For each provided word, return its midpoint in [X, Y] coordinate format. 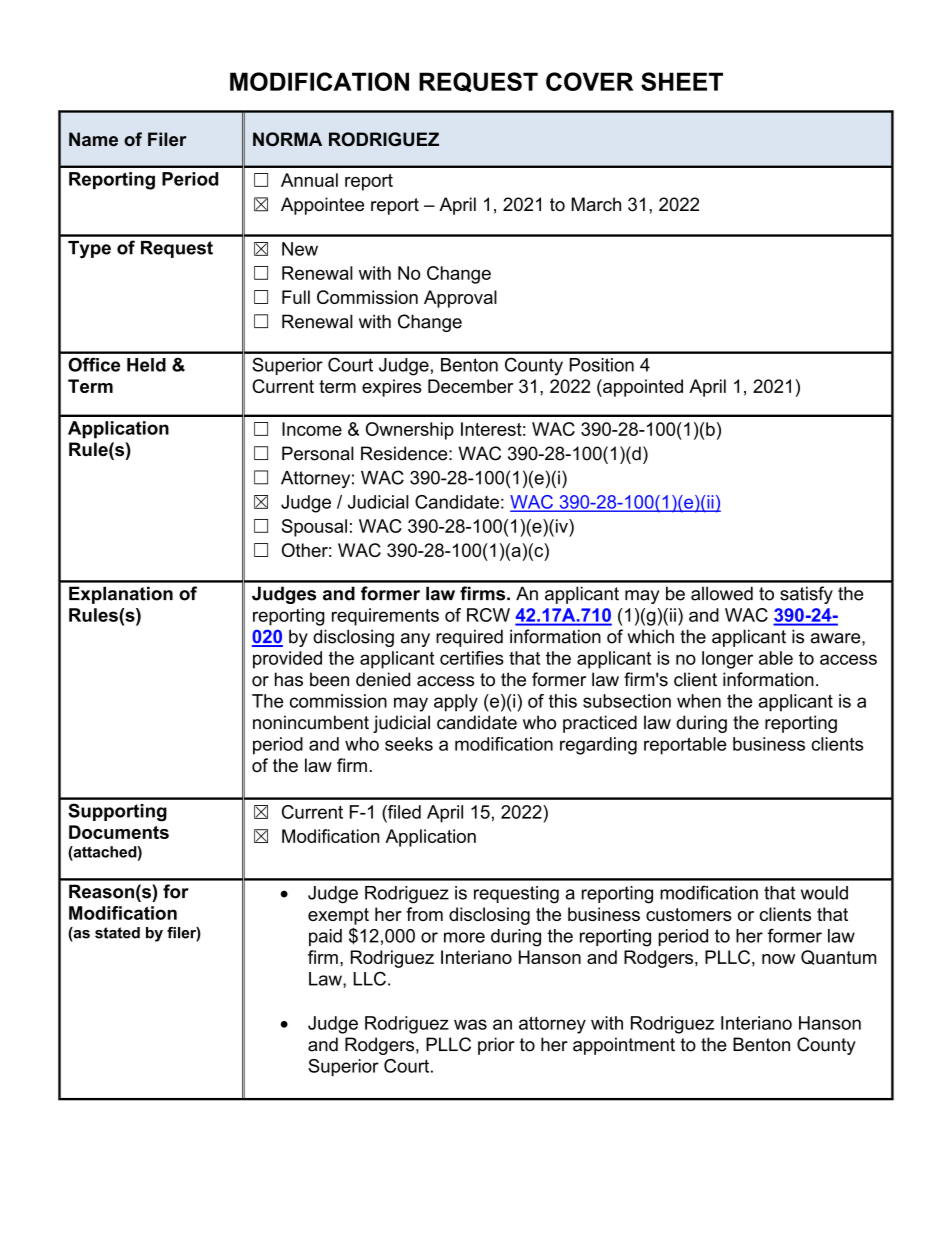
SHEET [682, 81]
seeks [409, 744]
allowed [722, 593]
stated [117, 933]
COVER [589, 81]
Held [146, 365]
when [699, 701]
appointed [642, 388]
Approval [460, 299]
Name [93, 139]
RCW [488, 615]
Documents [119, 832]
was [470, 1024]
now [778, 959]
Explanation [121, 595]
